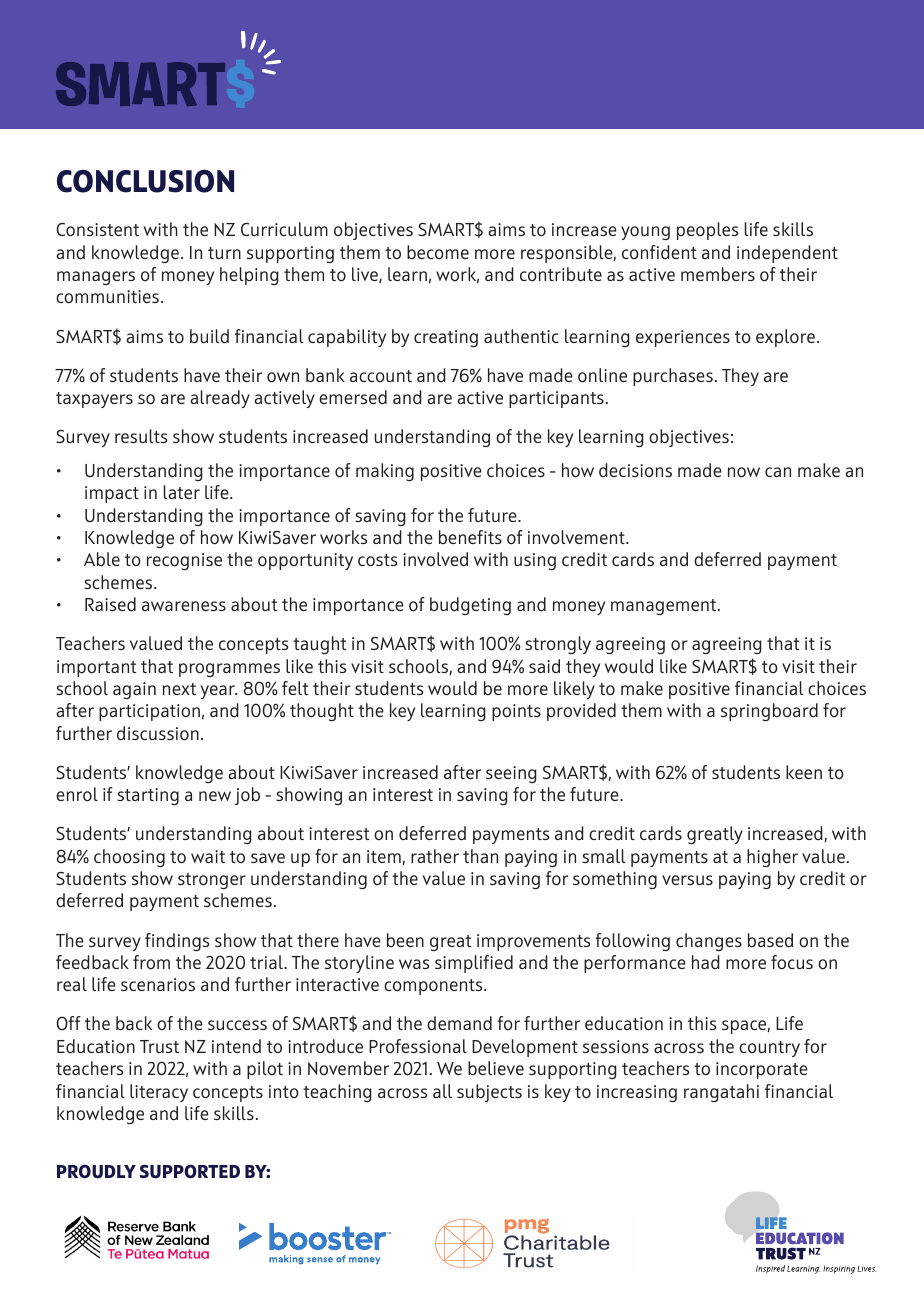 This document has height=1308, width=924. Describe the element at coordinates (804, 772) in the document. I see `keen` at that location.
